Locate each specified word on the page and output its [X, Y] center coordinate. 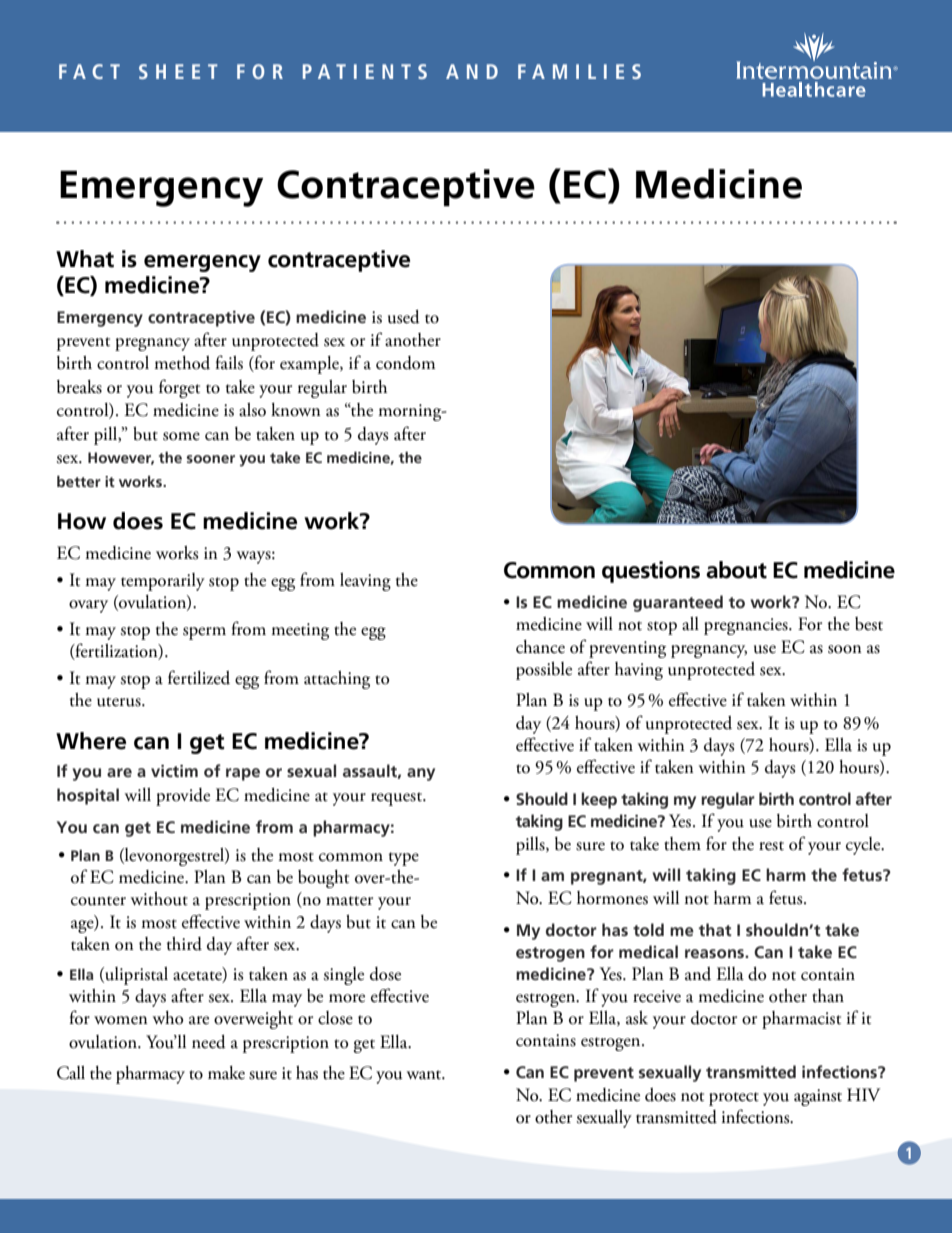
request [398, 799]
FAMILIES [579, 71]
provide [183, 797]
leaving [365, 582]
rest [771, 846]
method [182, 363]
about [736, 570]
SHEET [178, 71]
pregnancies [747, 626]
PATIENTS [365, 71]
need [209, 1042]
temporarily [163, 582]
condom [405, 363]
